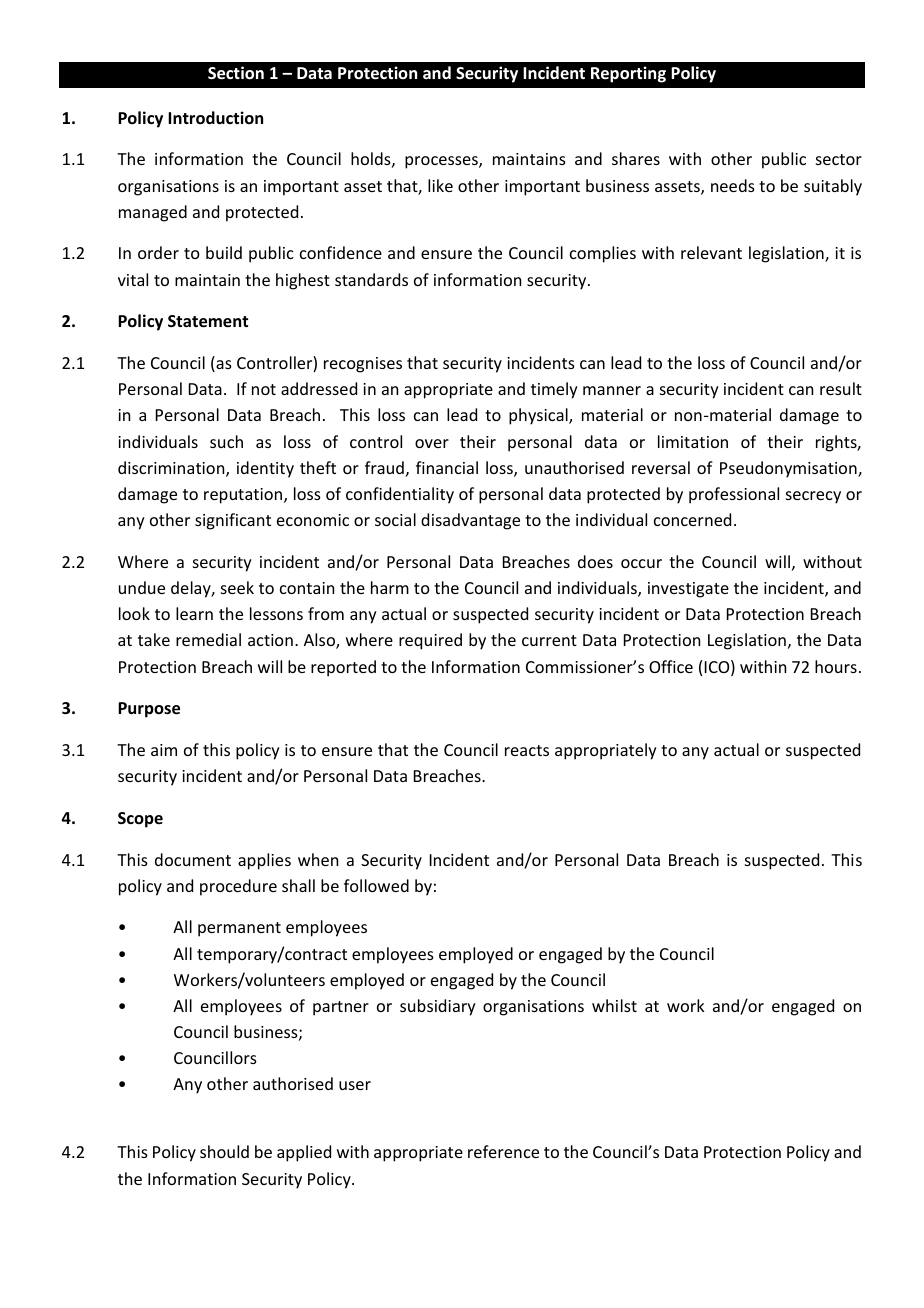 This screenshot has width=924, height=1308. What do you see at coordinates (224, 1151) in the screenshot?
I see `should` at bounding box center [224, 1151].
